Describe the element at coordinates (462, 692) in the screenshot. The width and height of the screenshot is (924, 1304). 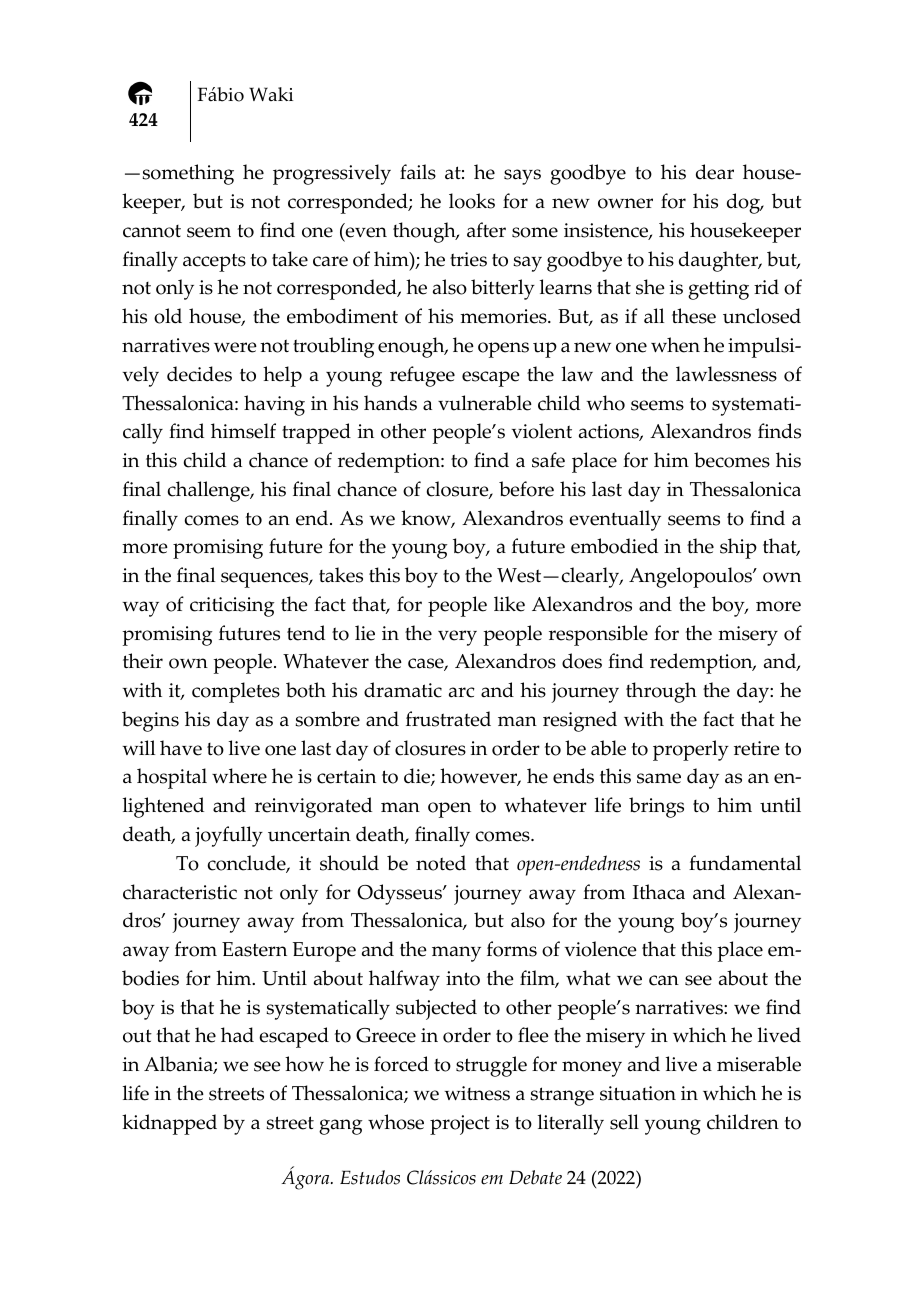
I see `arc` at that location.
